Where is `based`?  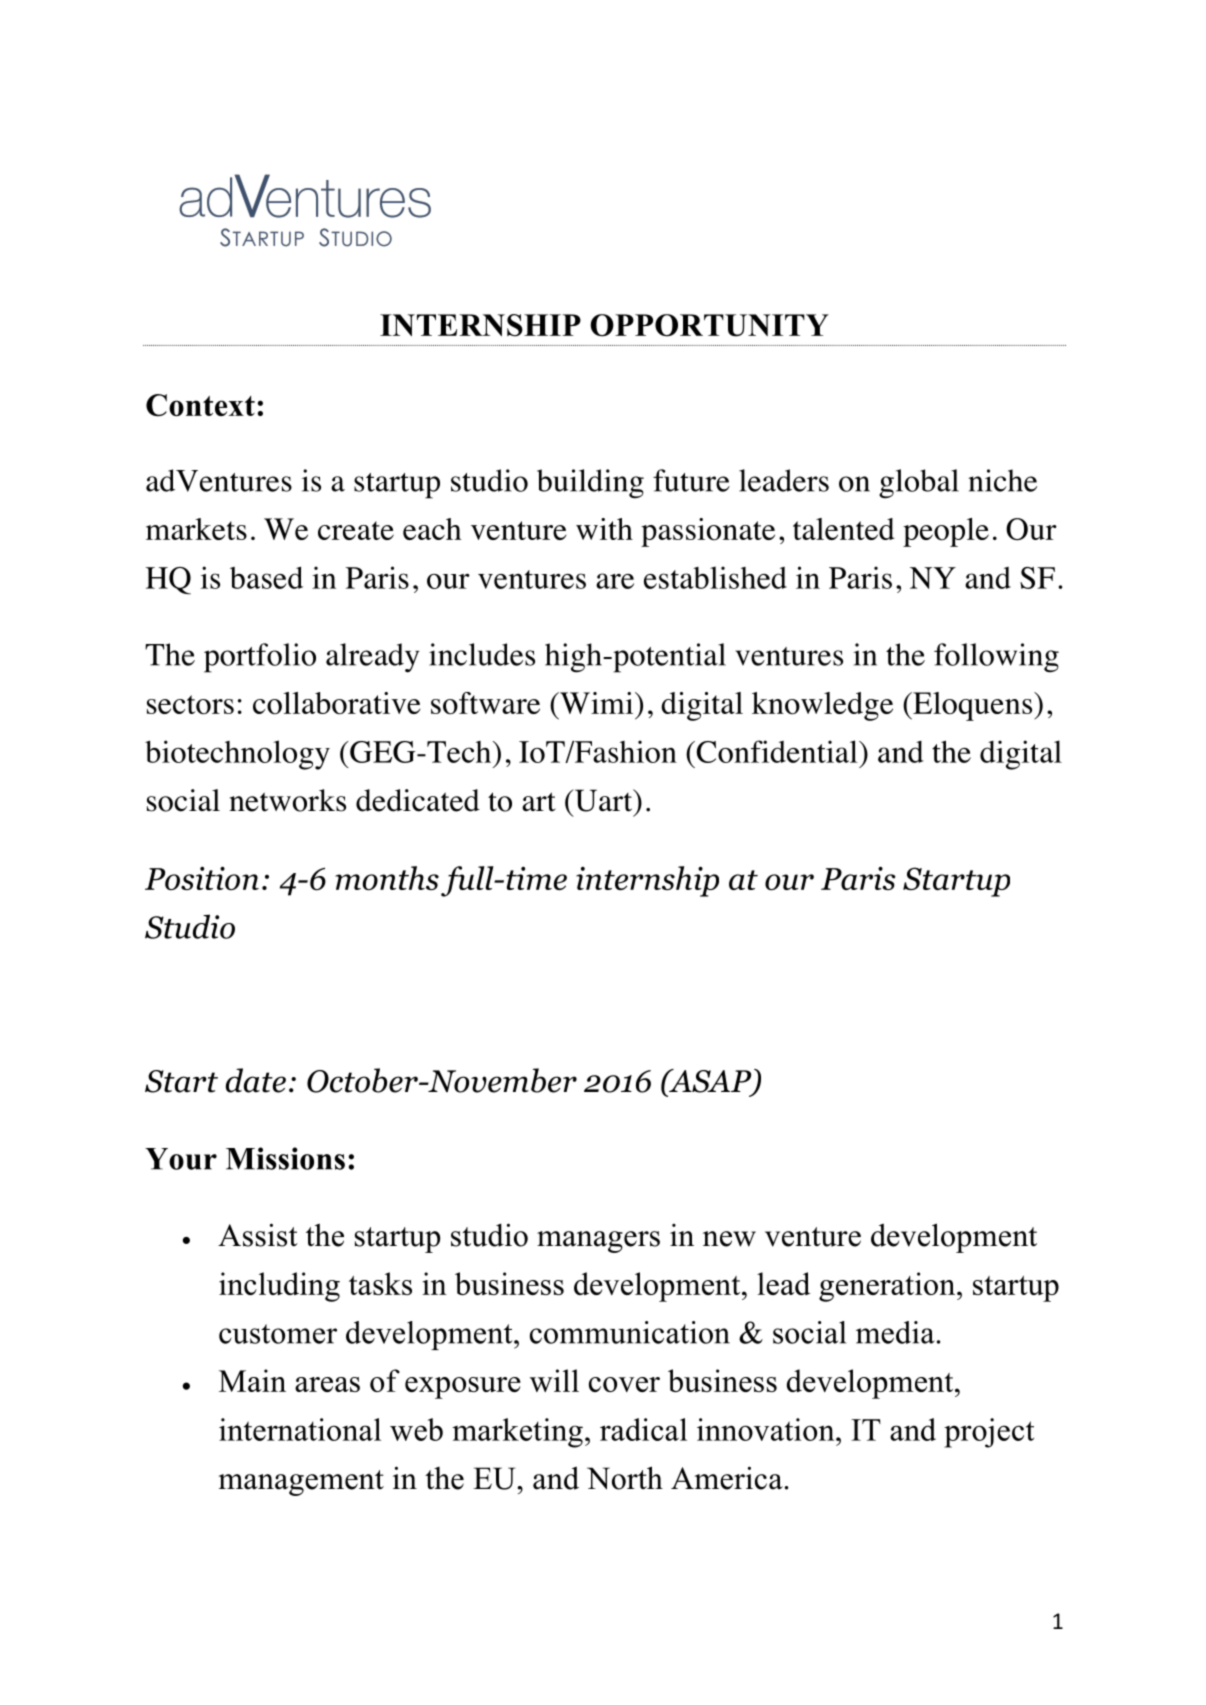 based is located at coordinates (266, 577).
